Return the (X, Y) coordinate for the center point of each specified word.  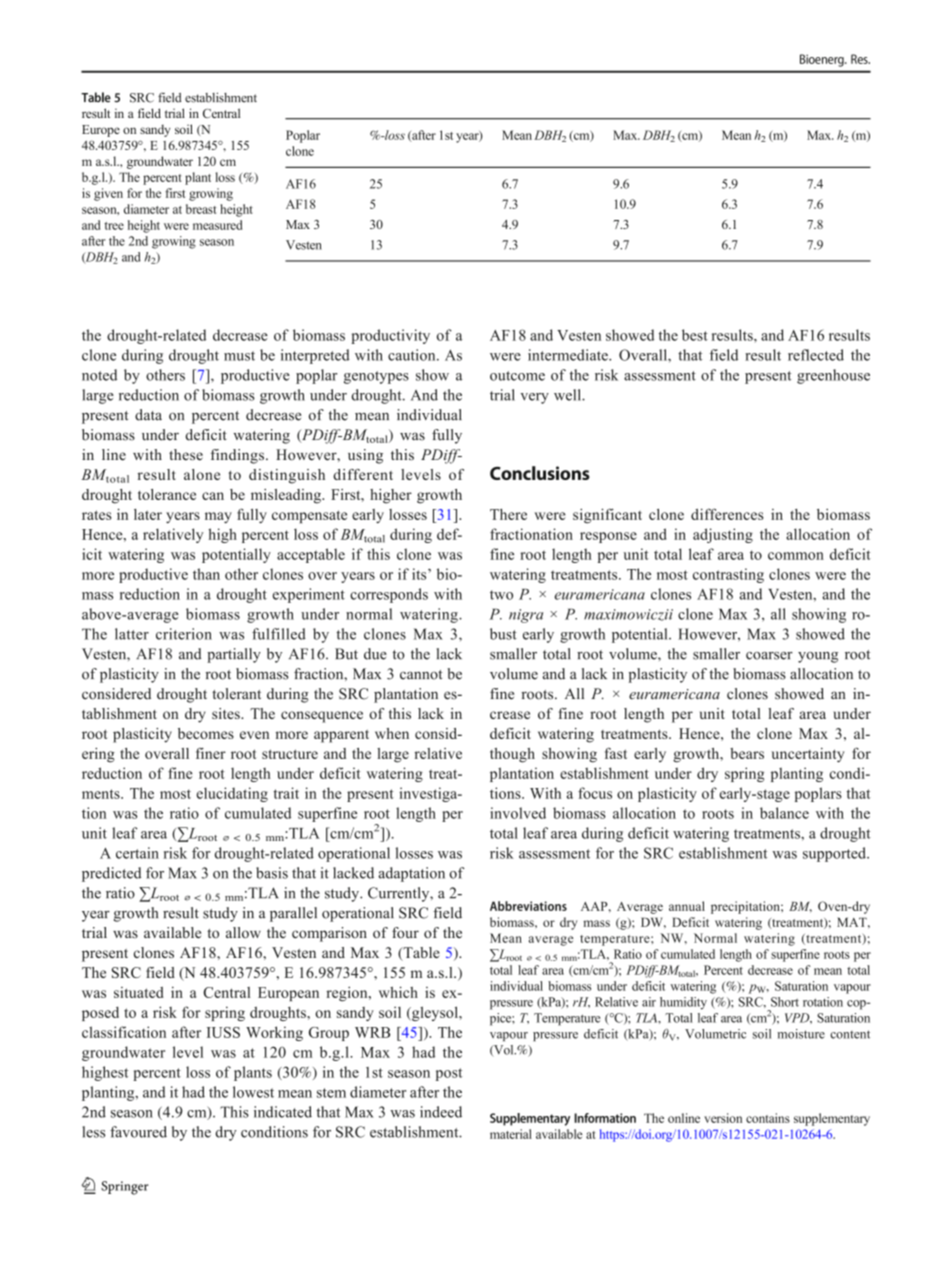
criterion (184, 634)
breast (201, 209)
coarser (769, 656)
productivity (390, 336)
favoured (138, 1132)
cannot (421, 675)
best (695, 335)
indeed (441, 1112)
